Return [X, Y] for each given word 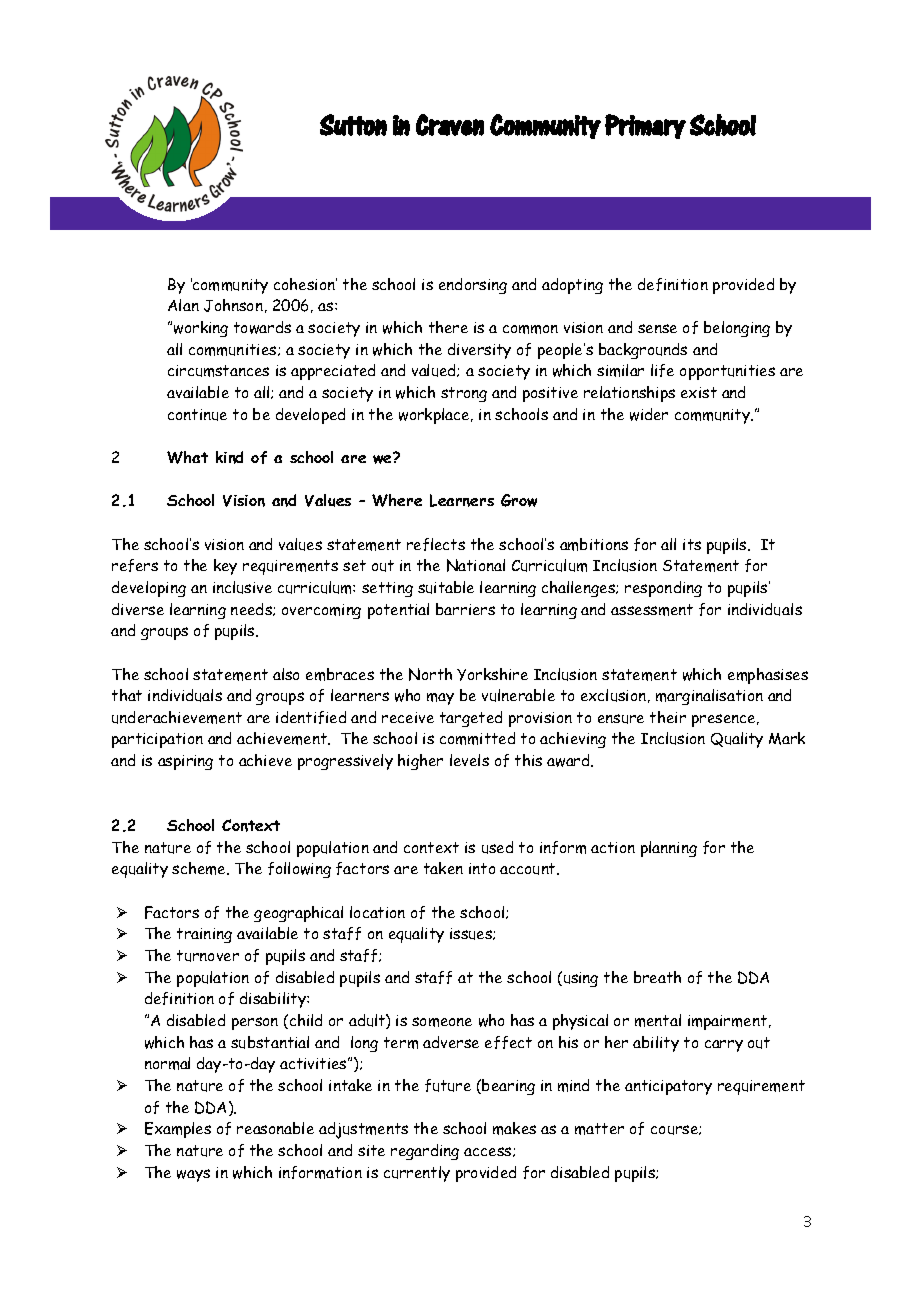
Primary [645, 126]
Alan [183, 305]
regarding [425, 1152]
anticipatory [668, 1087]
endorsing [473, 286]
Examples [178, 1130]
